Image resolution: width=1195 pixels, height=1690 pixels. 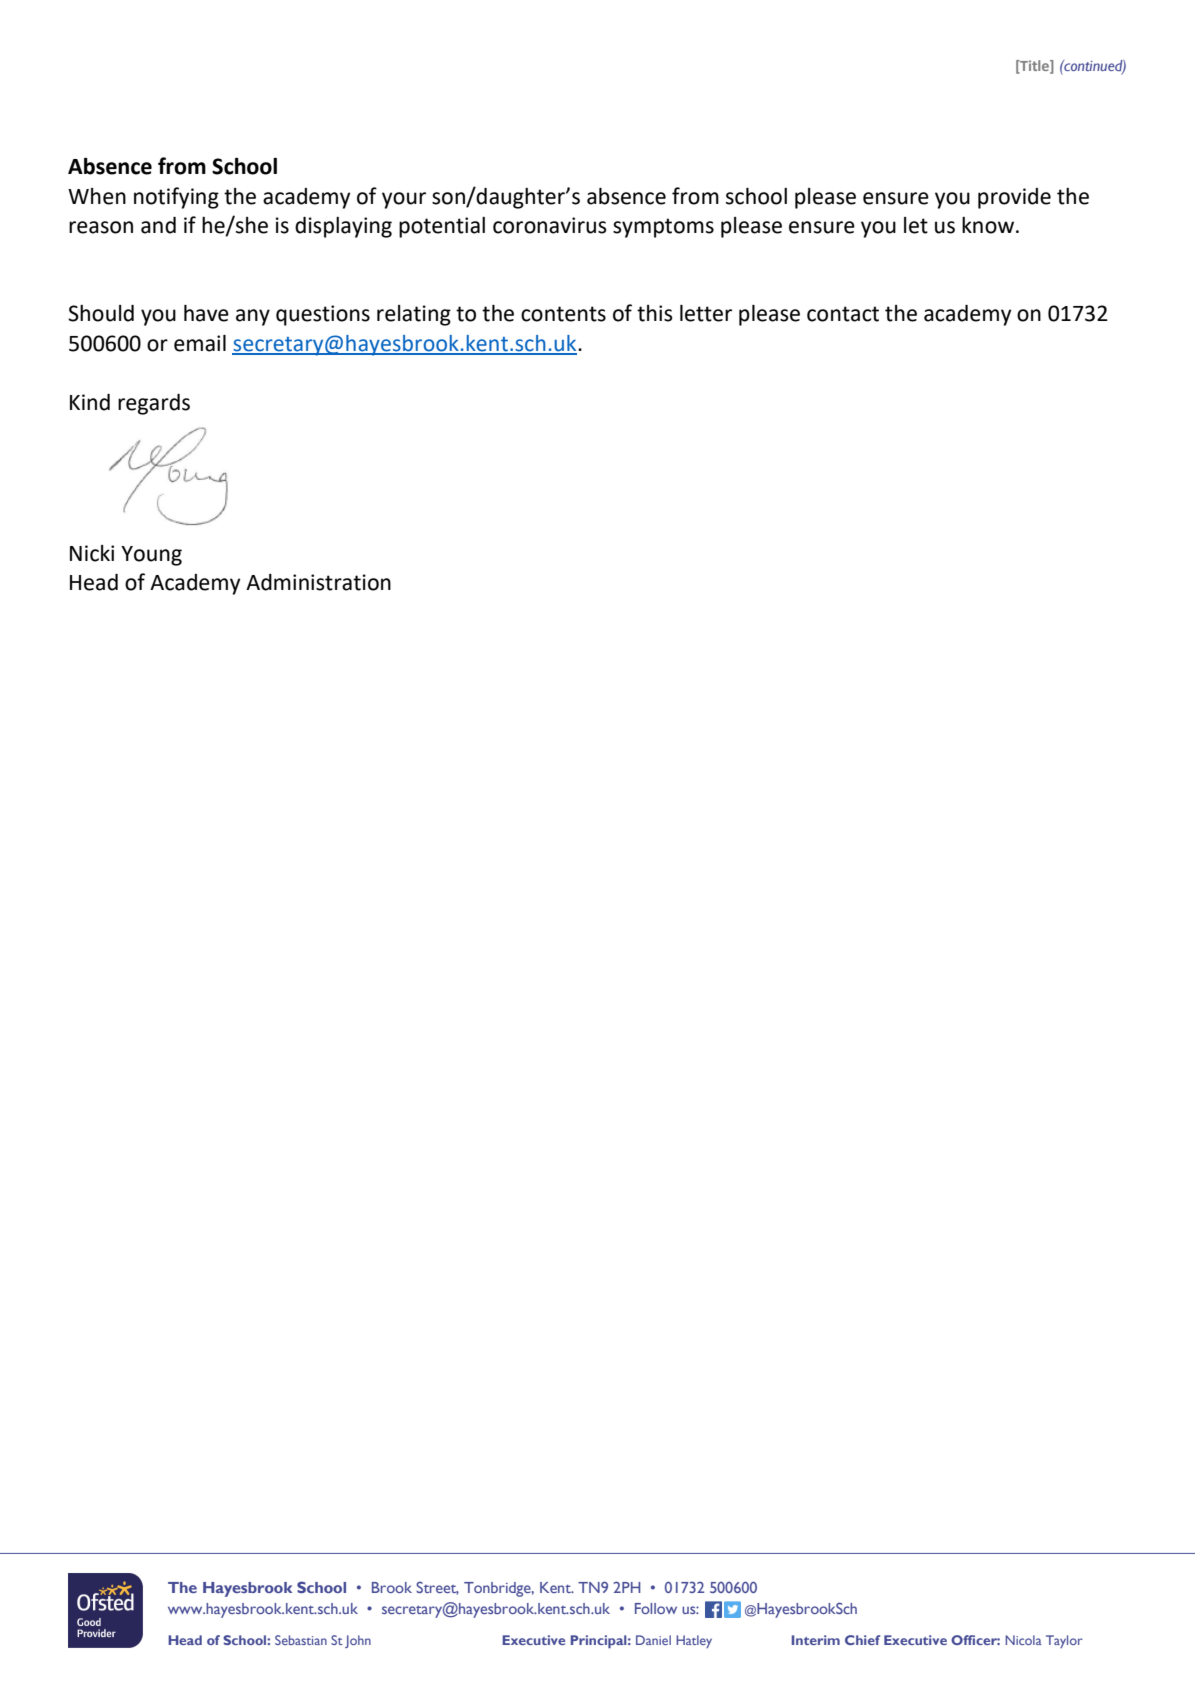 What do you see at coordinates (92, 553) in the page?
I see `Nicki` at bounding box center [92, 553].
